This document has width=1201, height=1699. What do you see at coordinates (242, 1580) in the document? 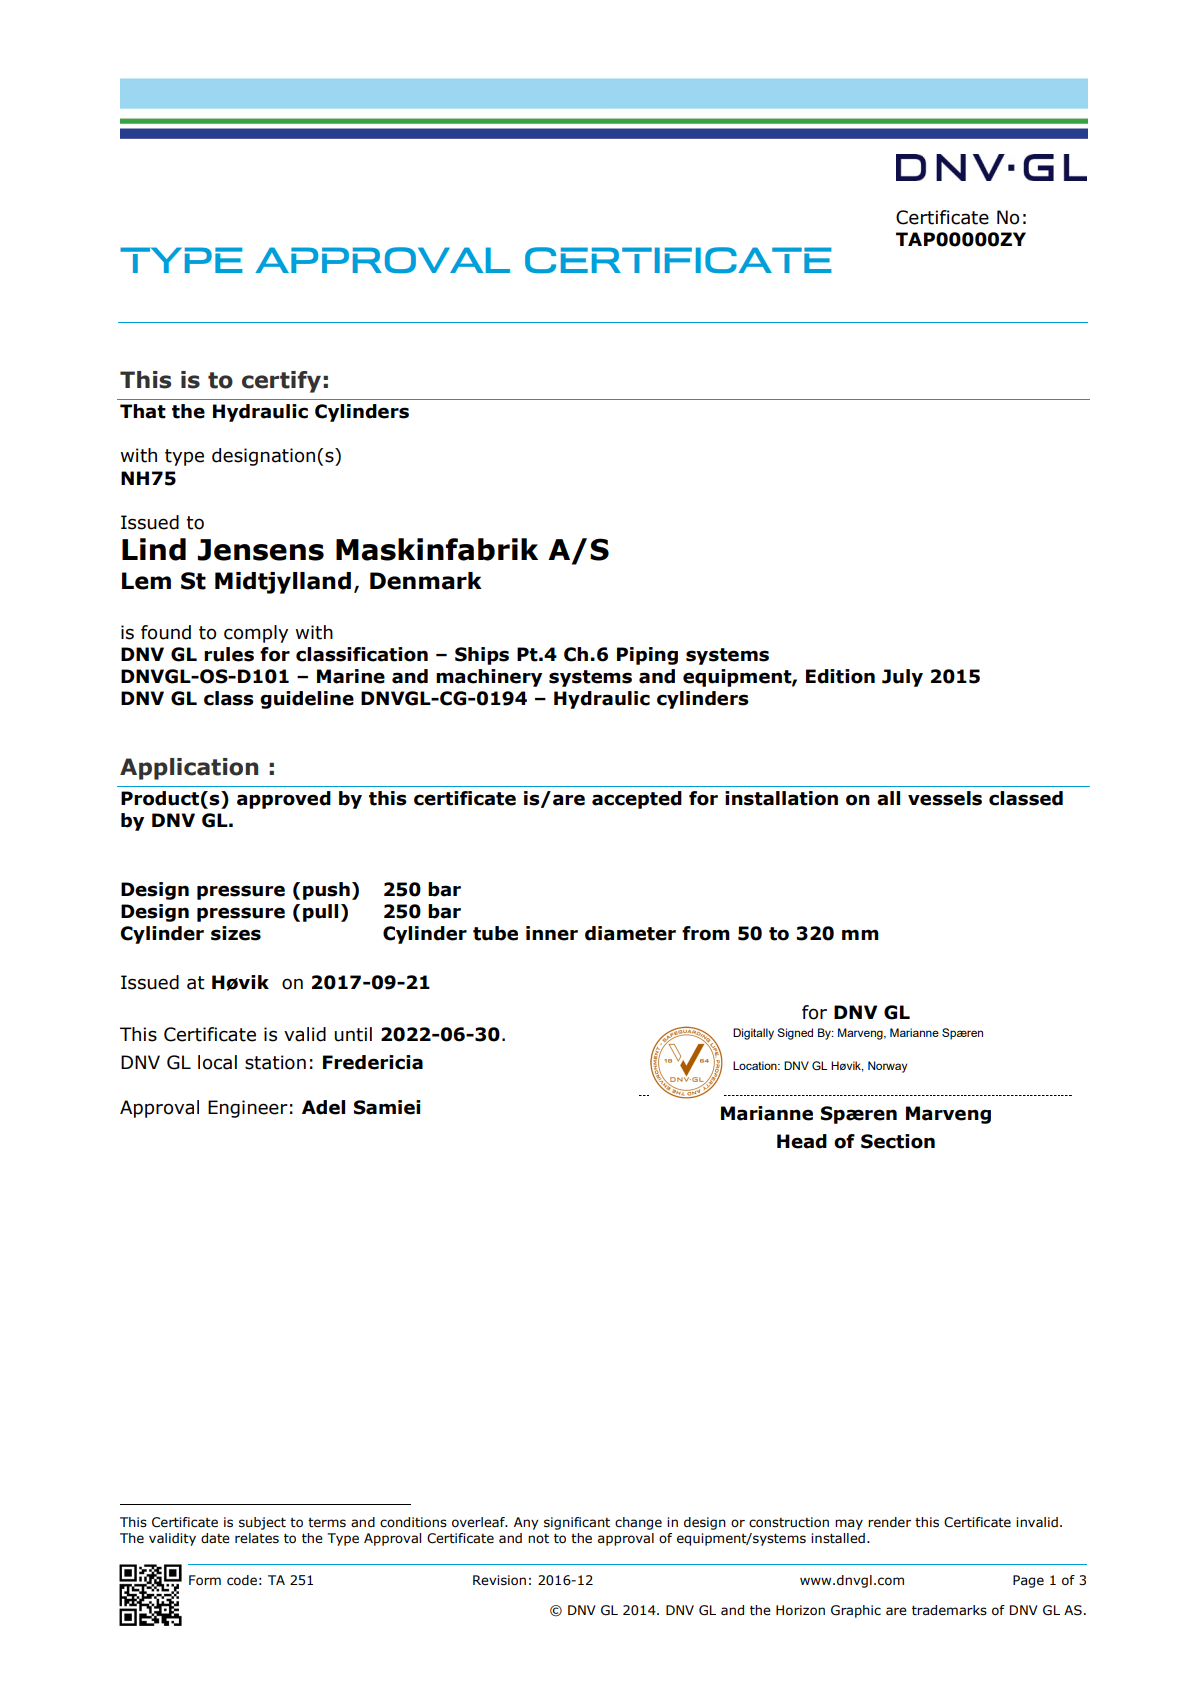
I see `code` at bounding box center [242, 1580].
